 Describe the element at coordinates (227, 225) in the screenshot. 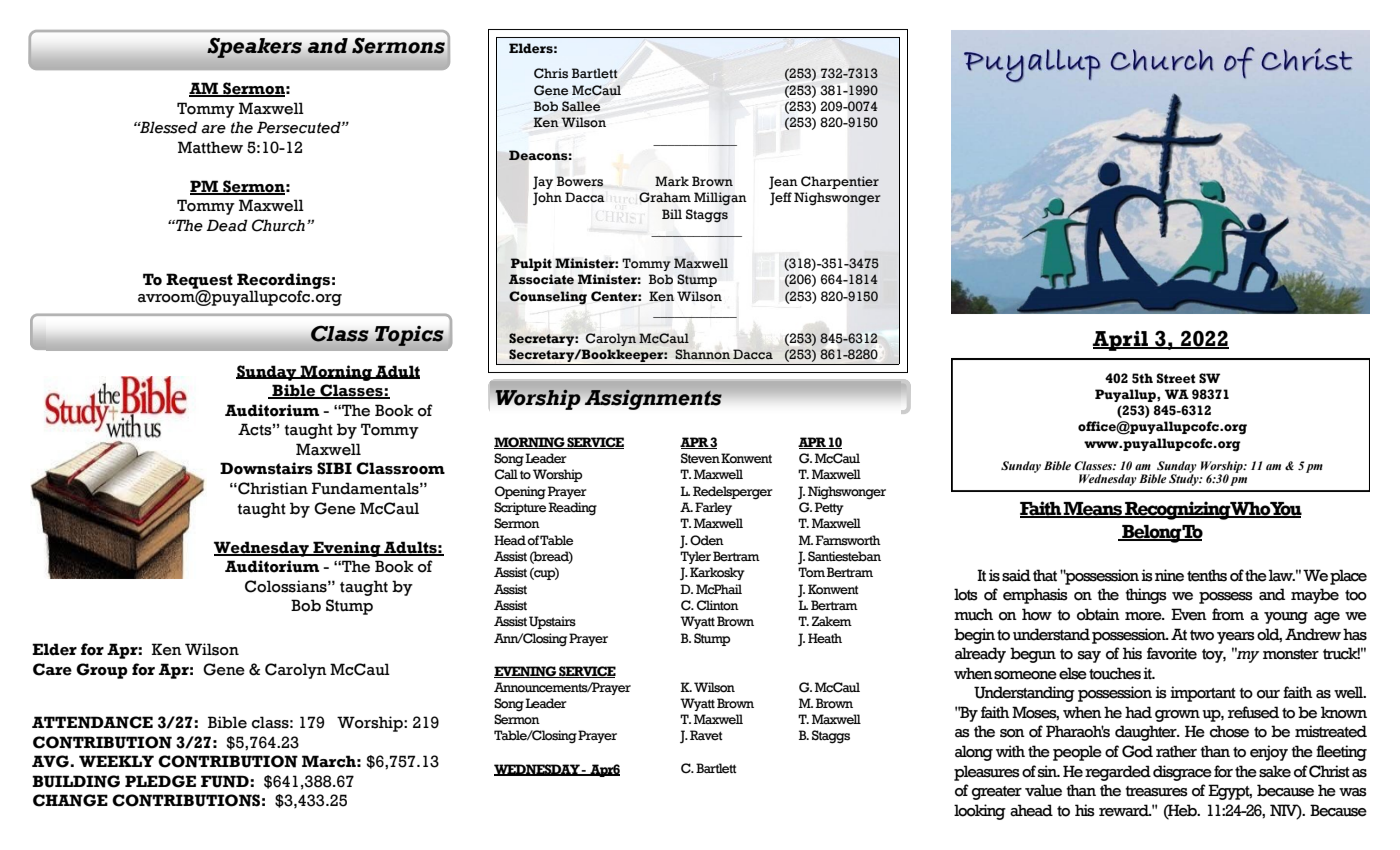

I see `Dead` at that location.
